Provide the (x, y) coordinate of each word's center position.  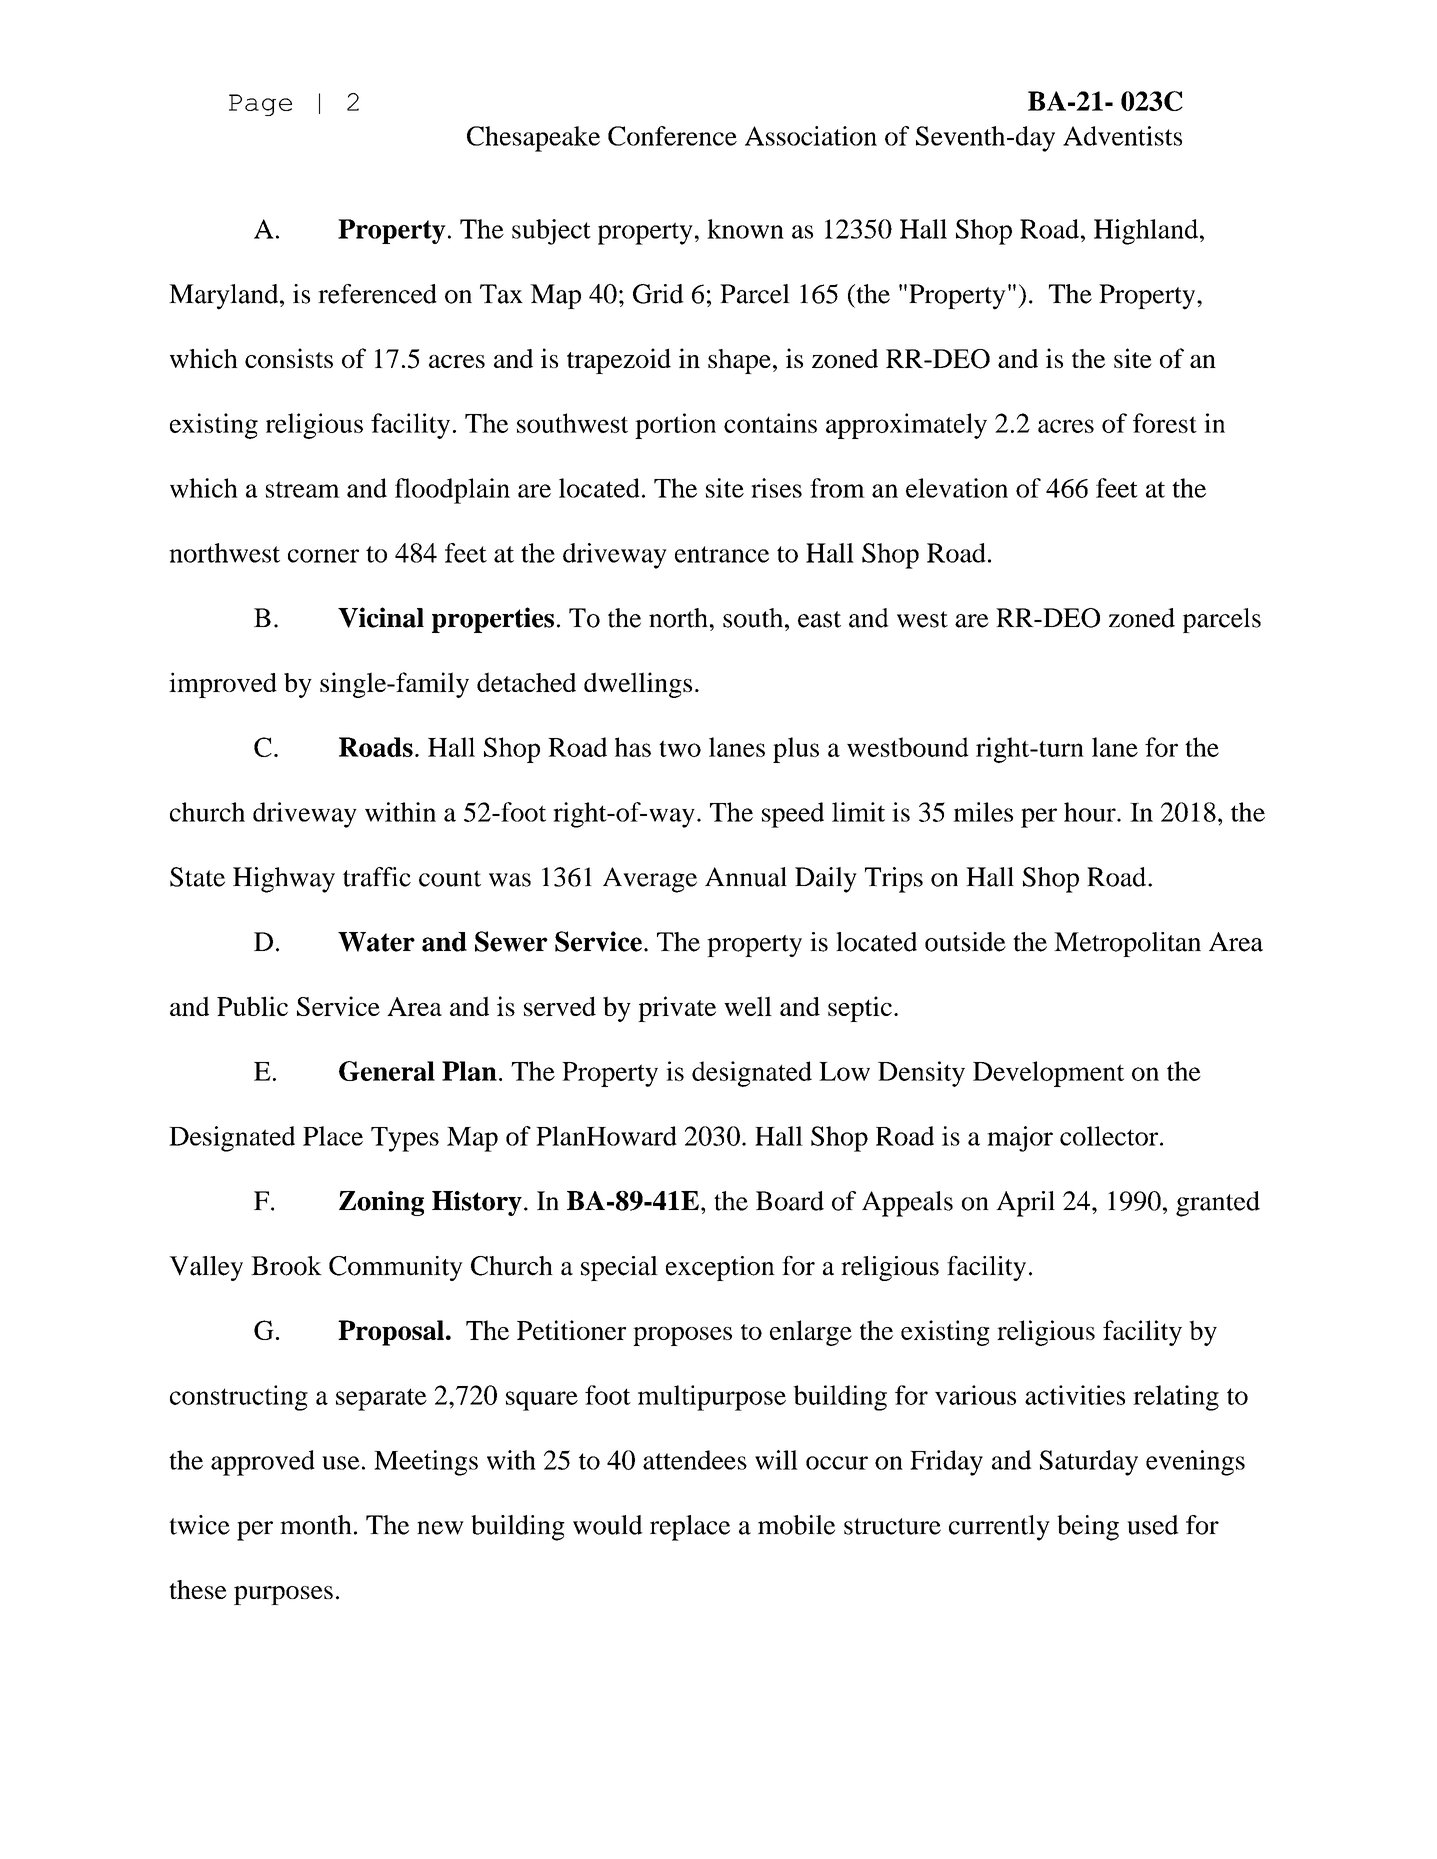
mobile (796, 1525)
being (1088, 1528)
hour (1091, 812)
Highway (284, 880)
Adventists (1122, 136)
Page (260, 105)
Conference (672, 136)
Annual (746, 877)
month (316, 1525)
